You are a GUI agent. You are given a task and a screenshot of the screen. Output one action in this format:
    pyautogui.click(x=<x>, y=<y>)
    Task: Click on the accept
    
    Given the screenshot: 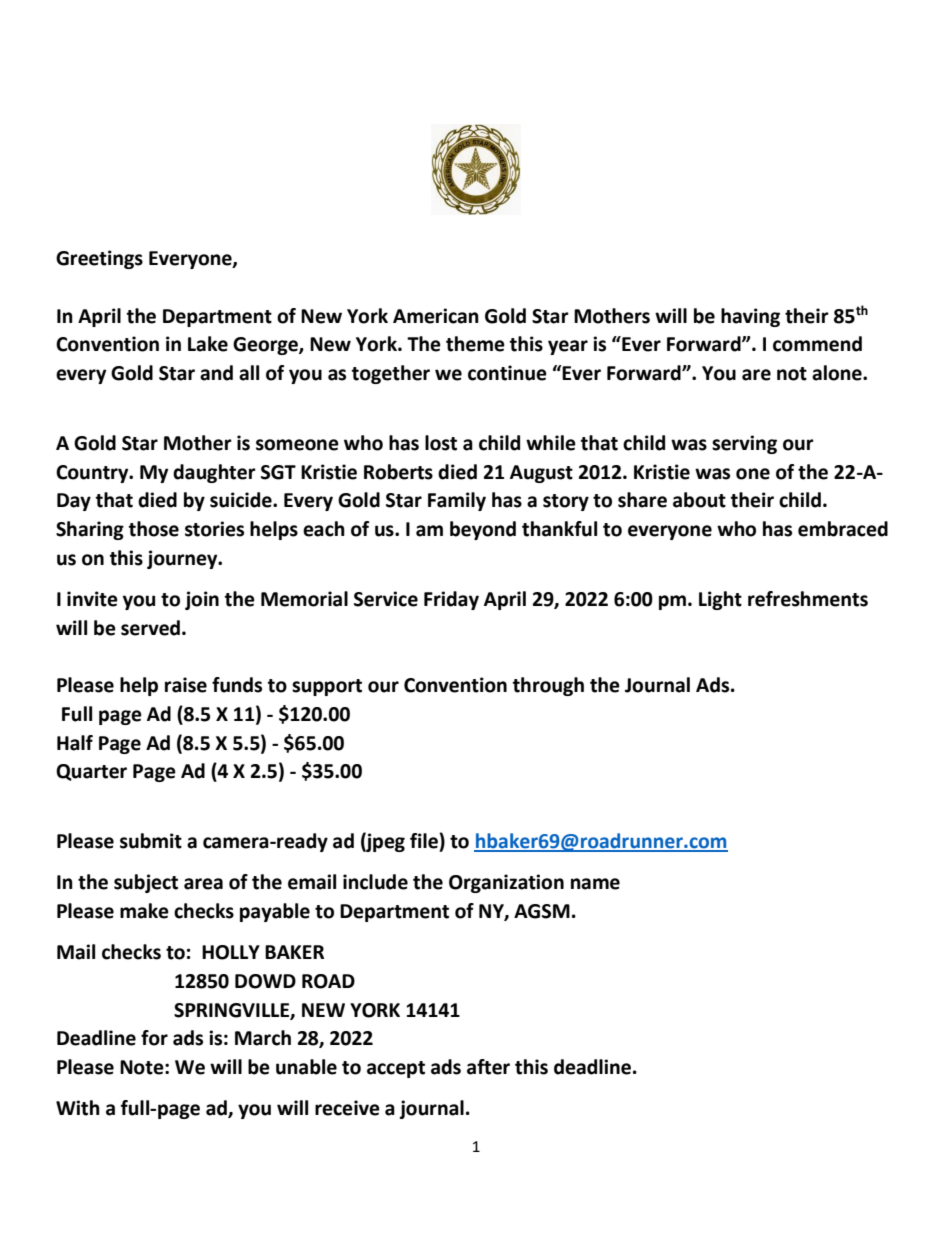 What is the action you would take?
    pyautogui.click(x=396, y=1069)
